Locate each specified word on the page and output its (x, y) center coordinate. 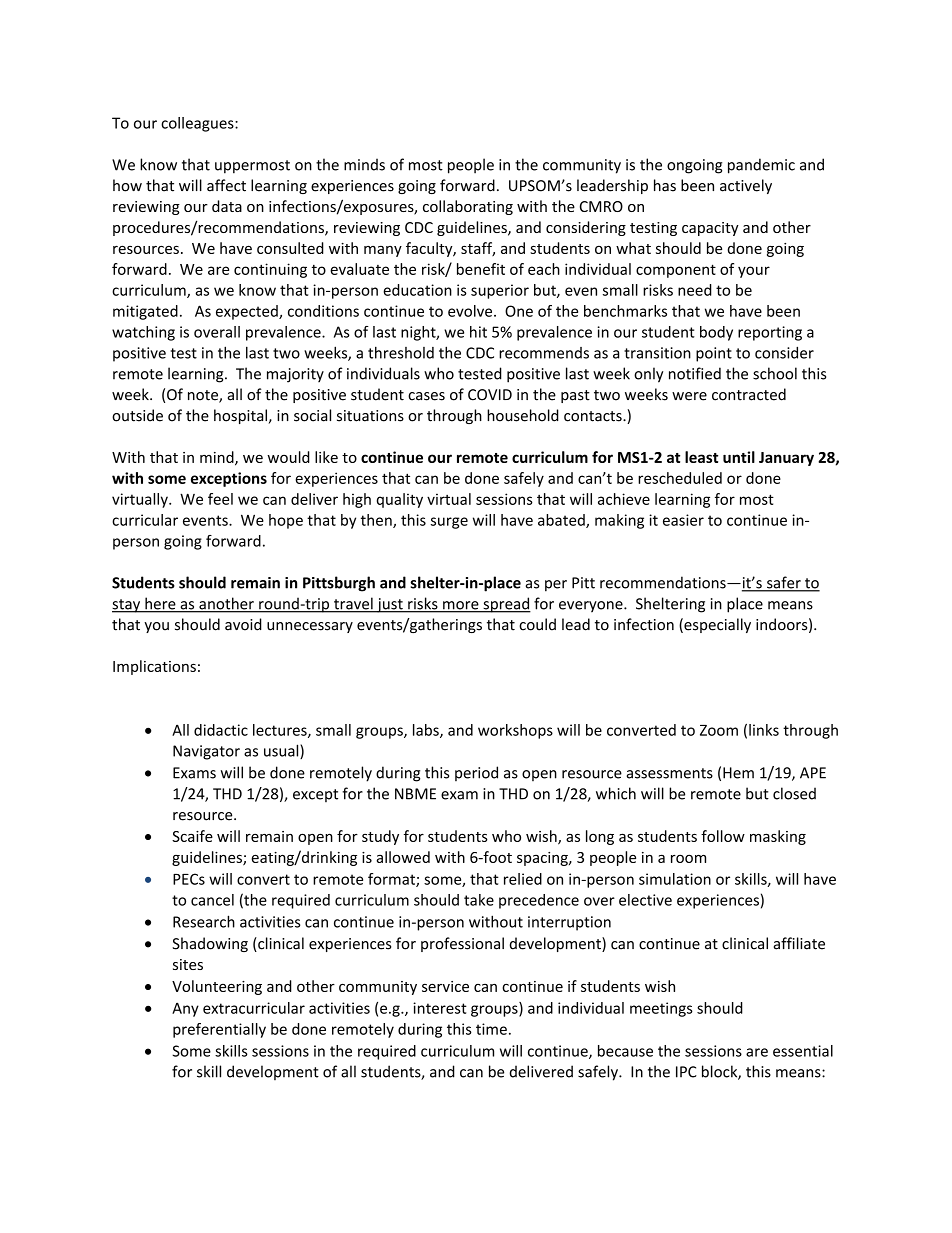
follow (723, 836)
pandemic (761, 166)
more (461, 606)
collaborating (468, 207)
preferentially (219, 1030)
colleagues (198, 124)
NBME (415, 794)
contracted (749, 394)
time (491, 1029)
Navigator (206, 752)
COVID (490, 395)
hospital (240, 416)
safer (784, 583)
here (160, 604)
